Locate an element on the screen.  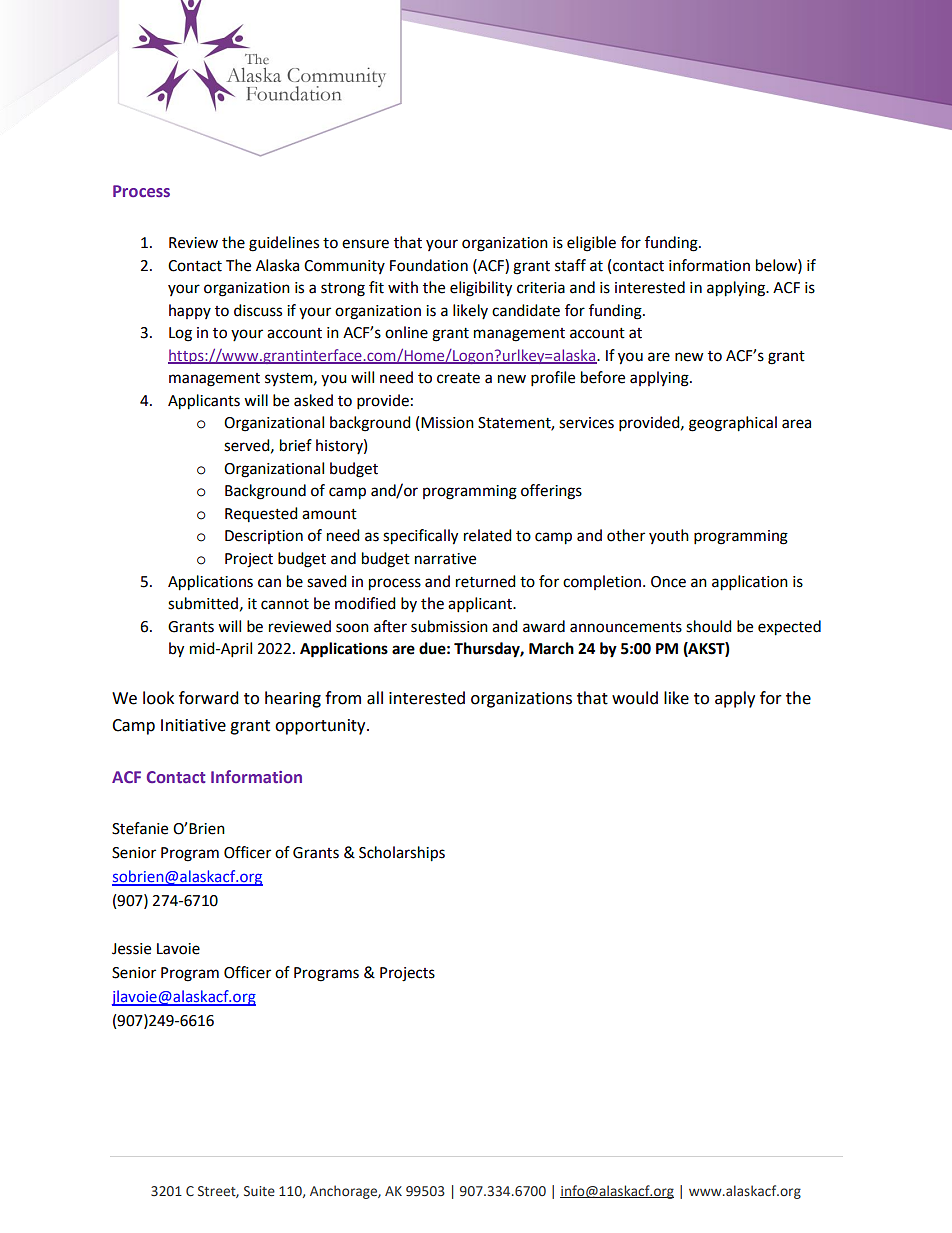
related is located at coordinates (488, 535).
